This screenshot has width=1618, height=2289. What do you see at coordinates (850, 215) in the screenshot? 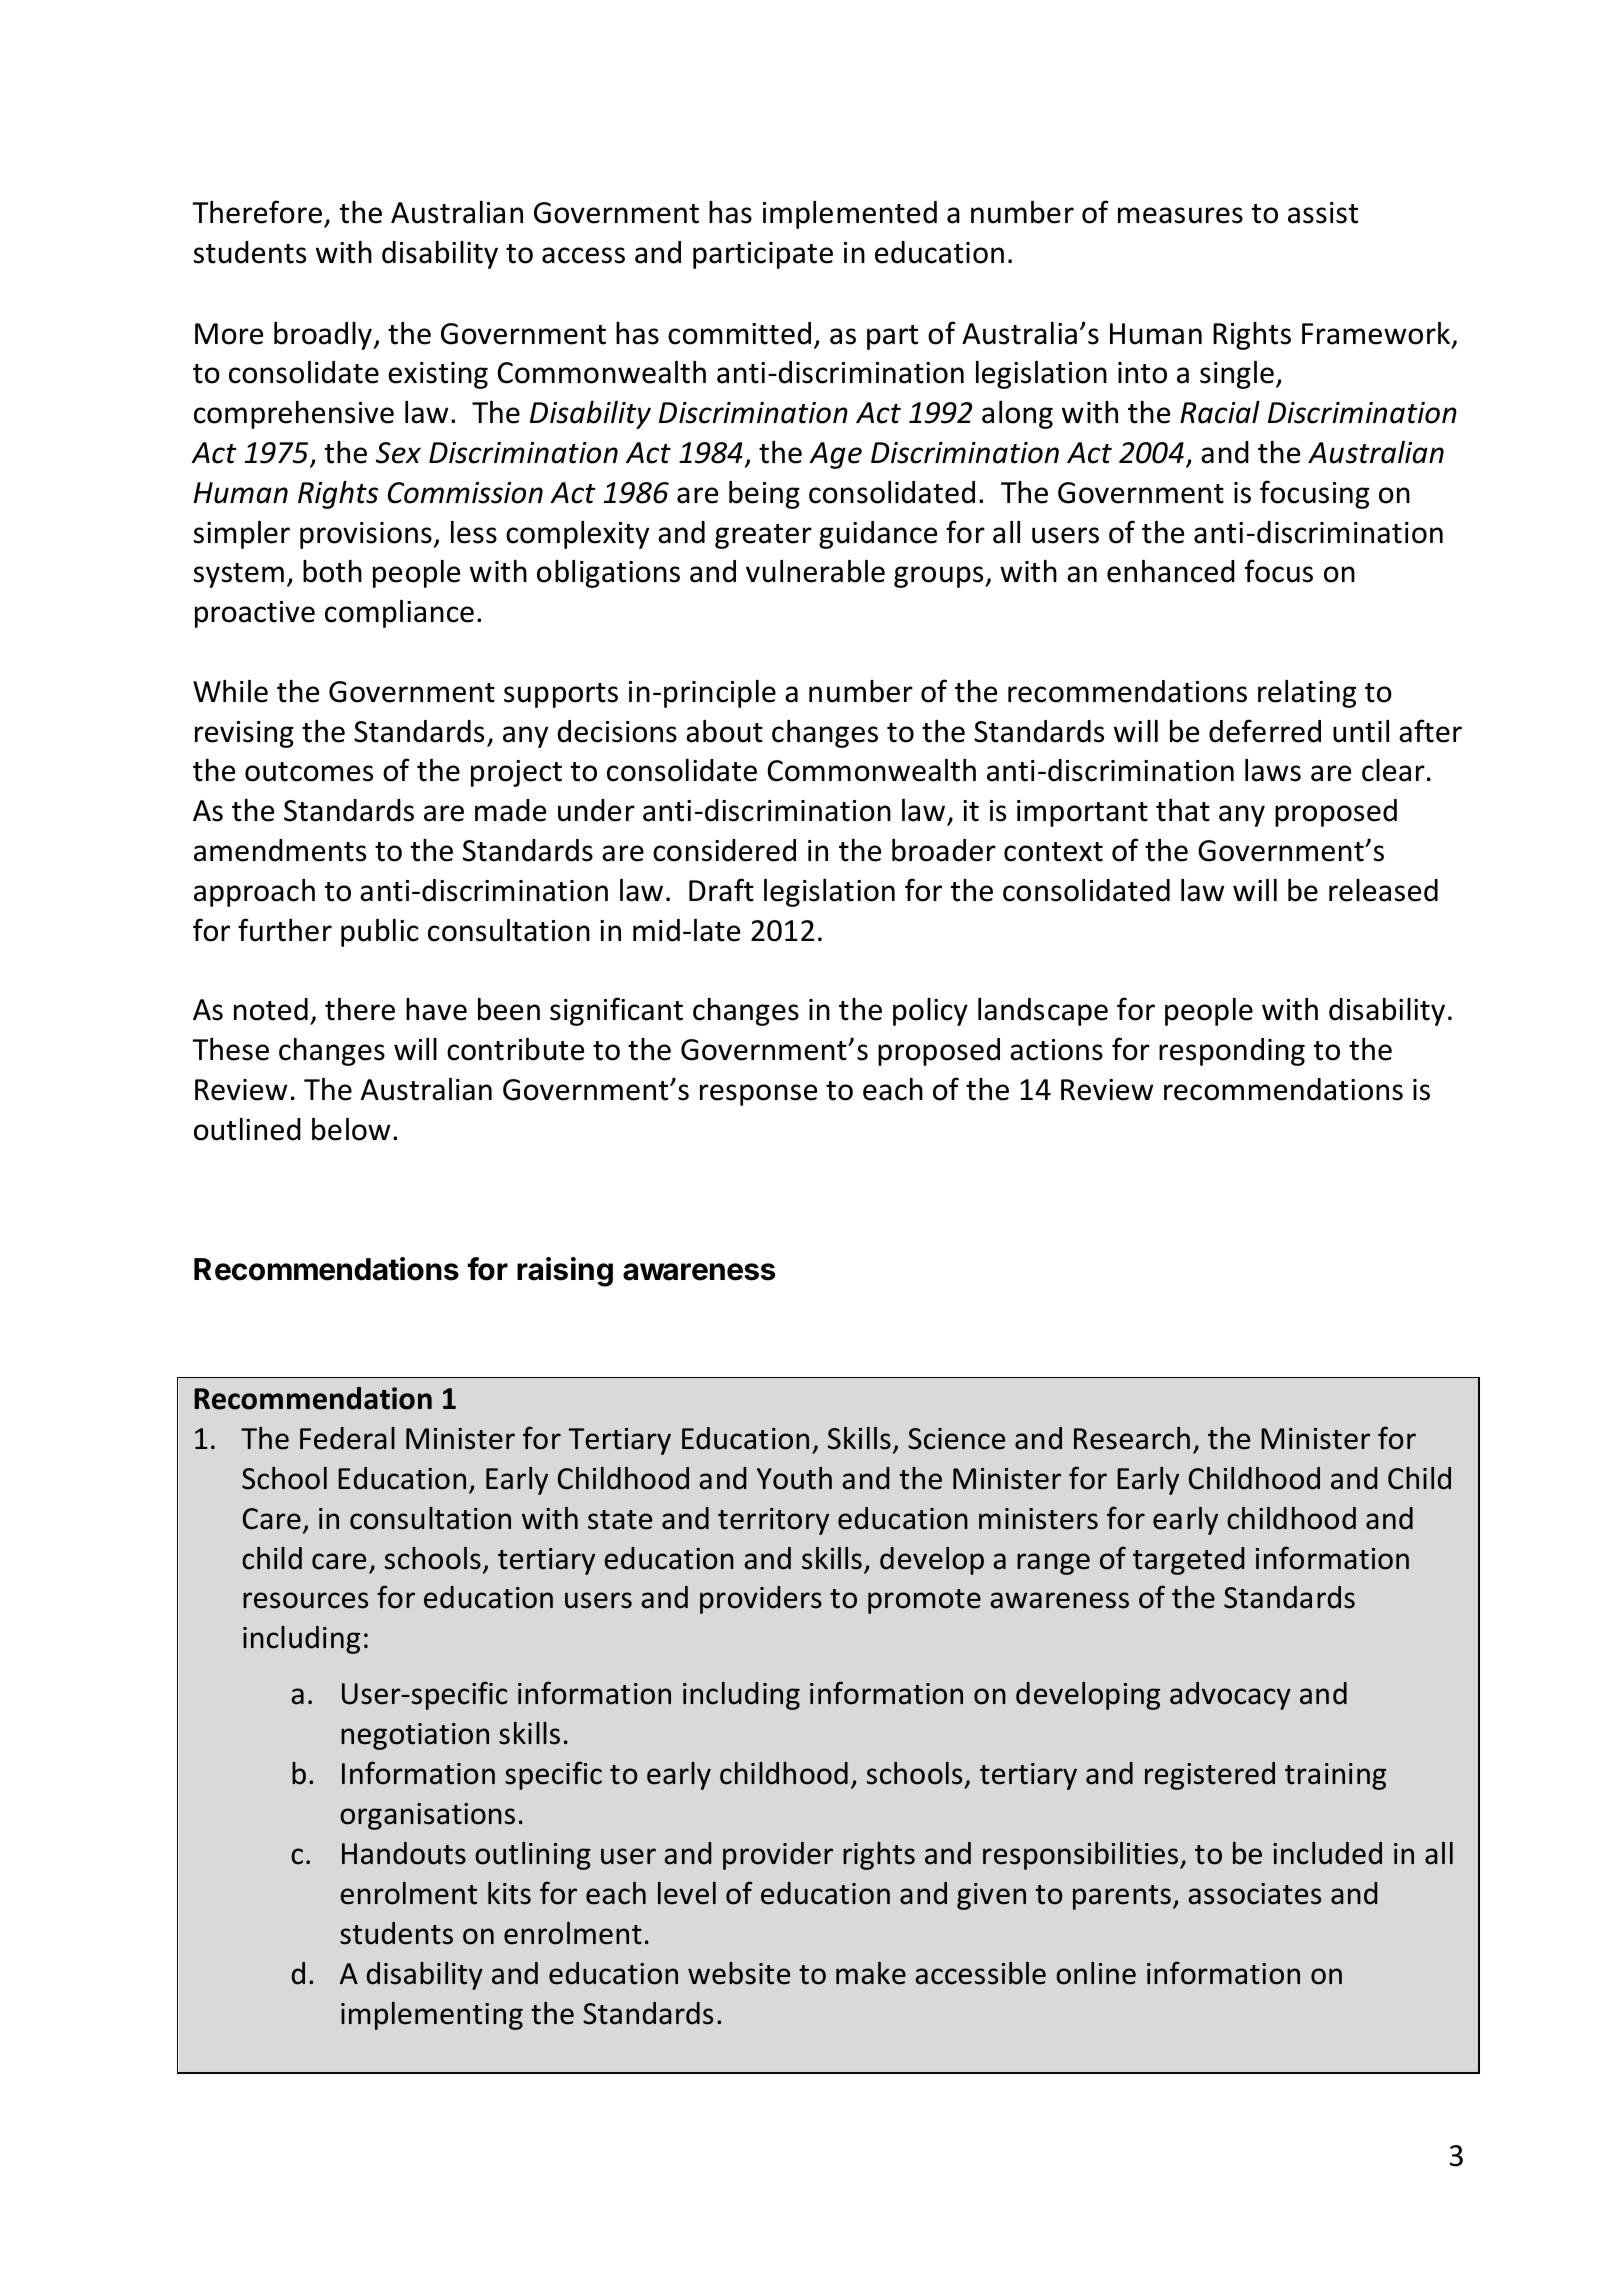
I see `implemented` at bounding box center [850, 215].
